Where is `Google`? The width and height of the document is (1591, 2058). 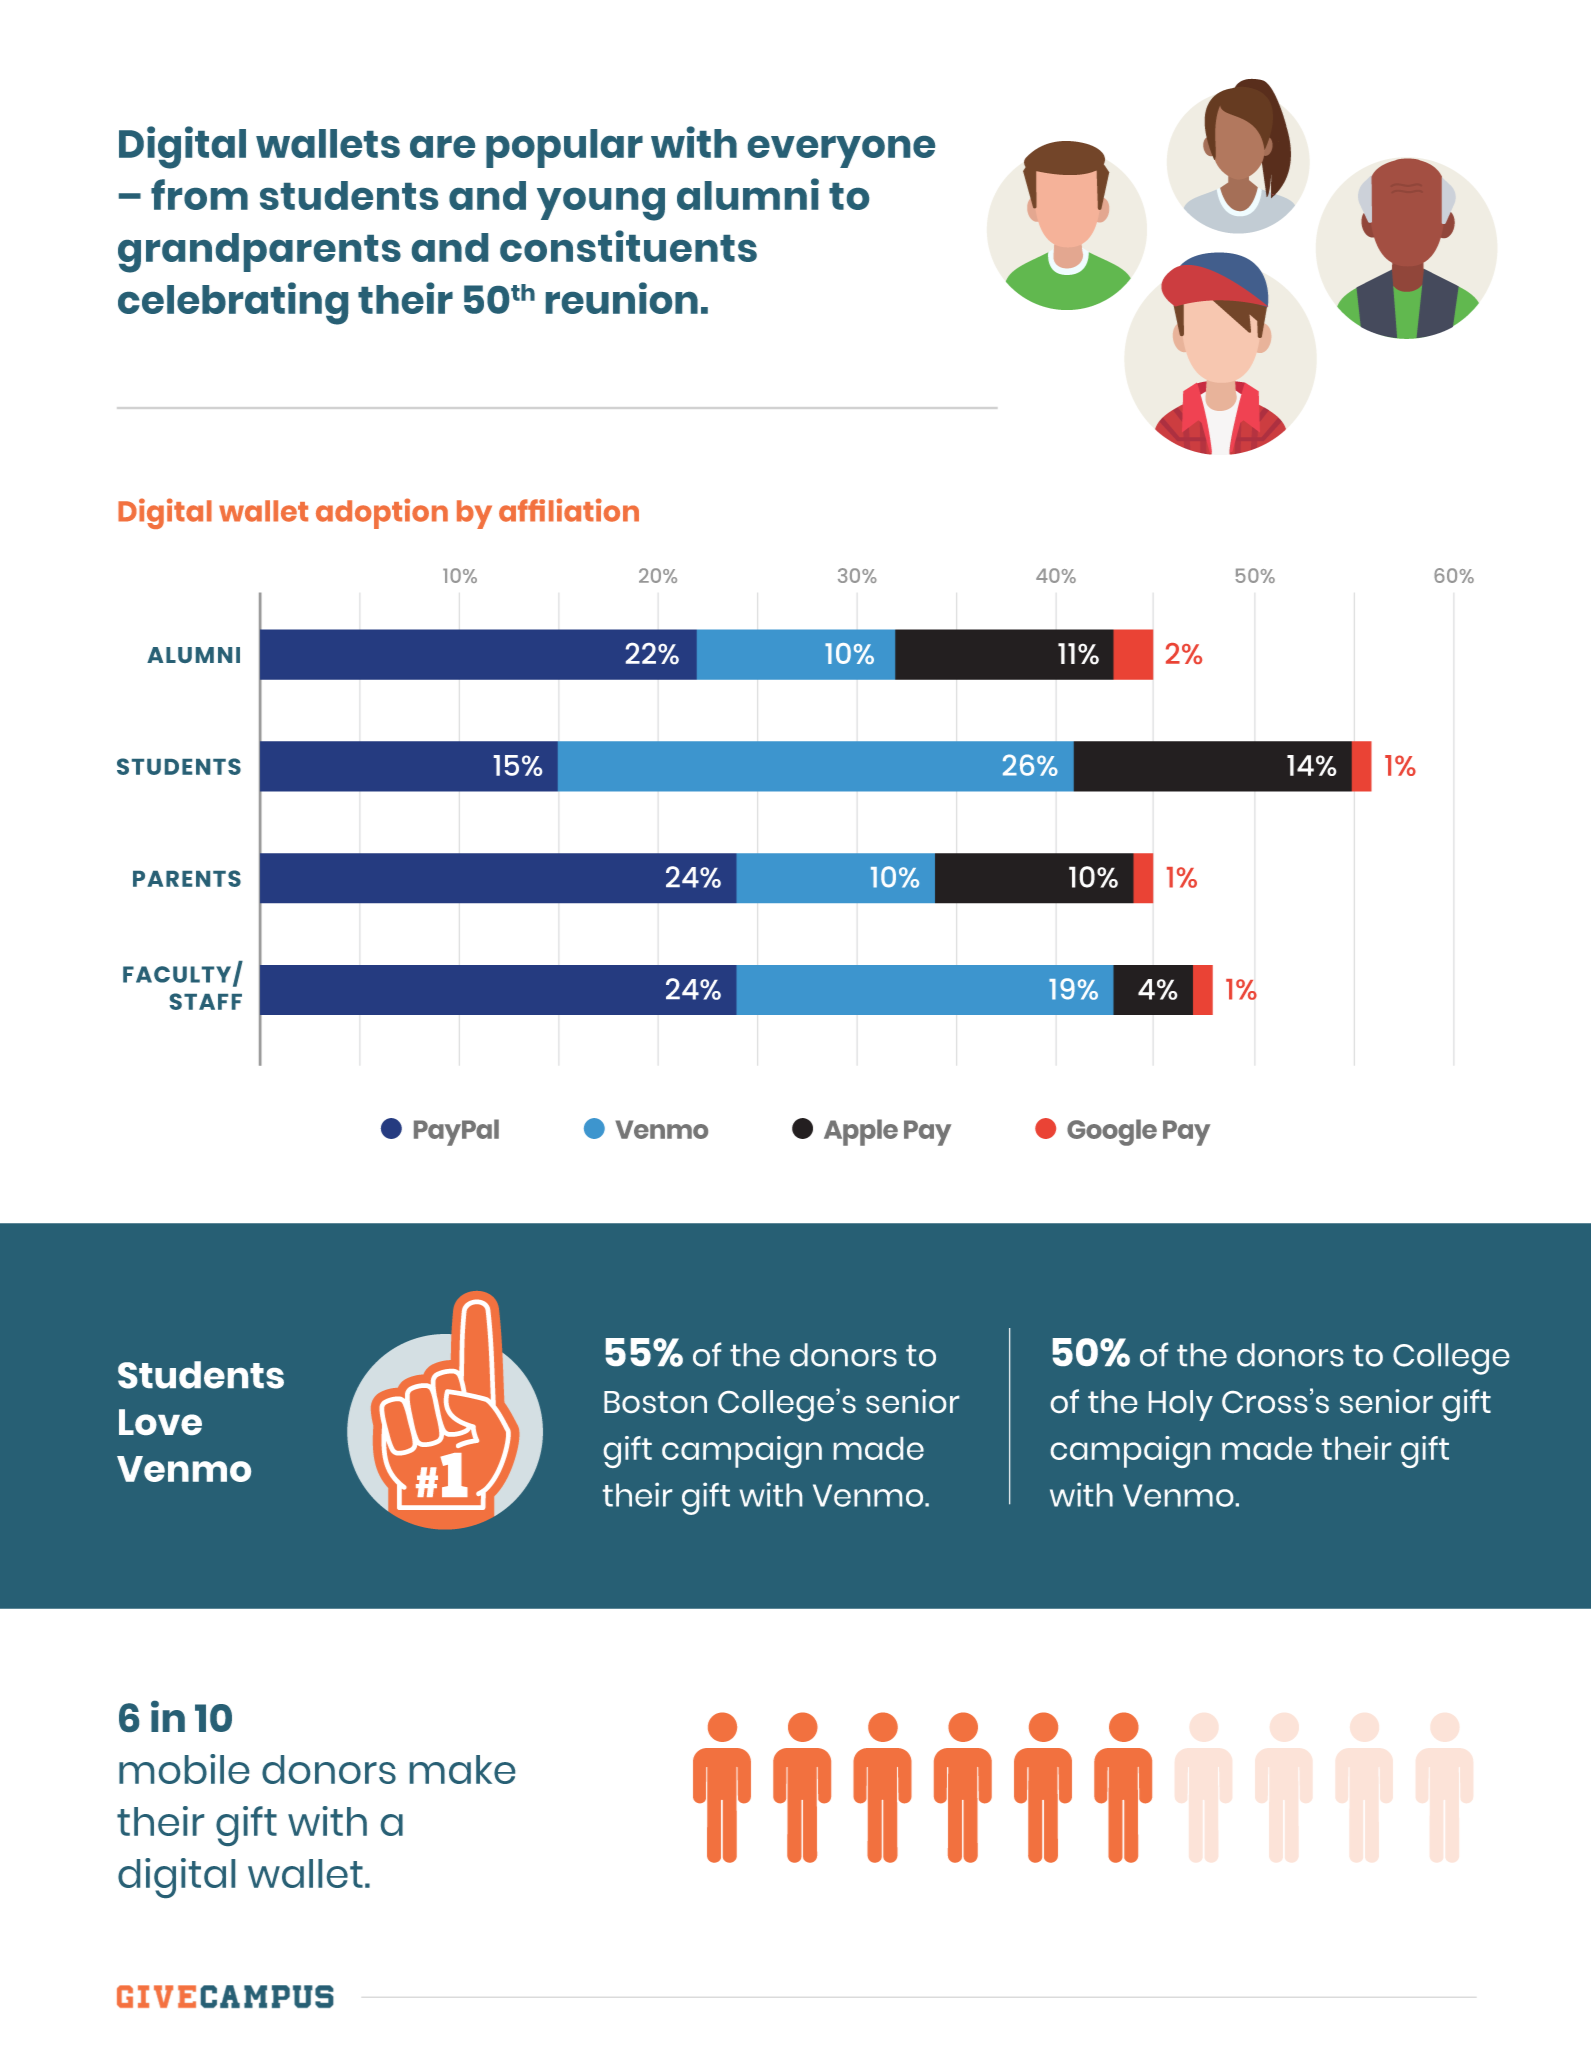
Google is located at coordinates (1112, 1132).
